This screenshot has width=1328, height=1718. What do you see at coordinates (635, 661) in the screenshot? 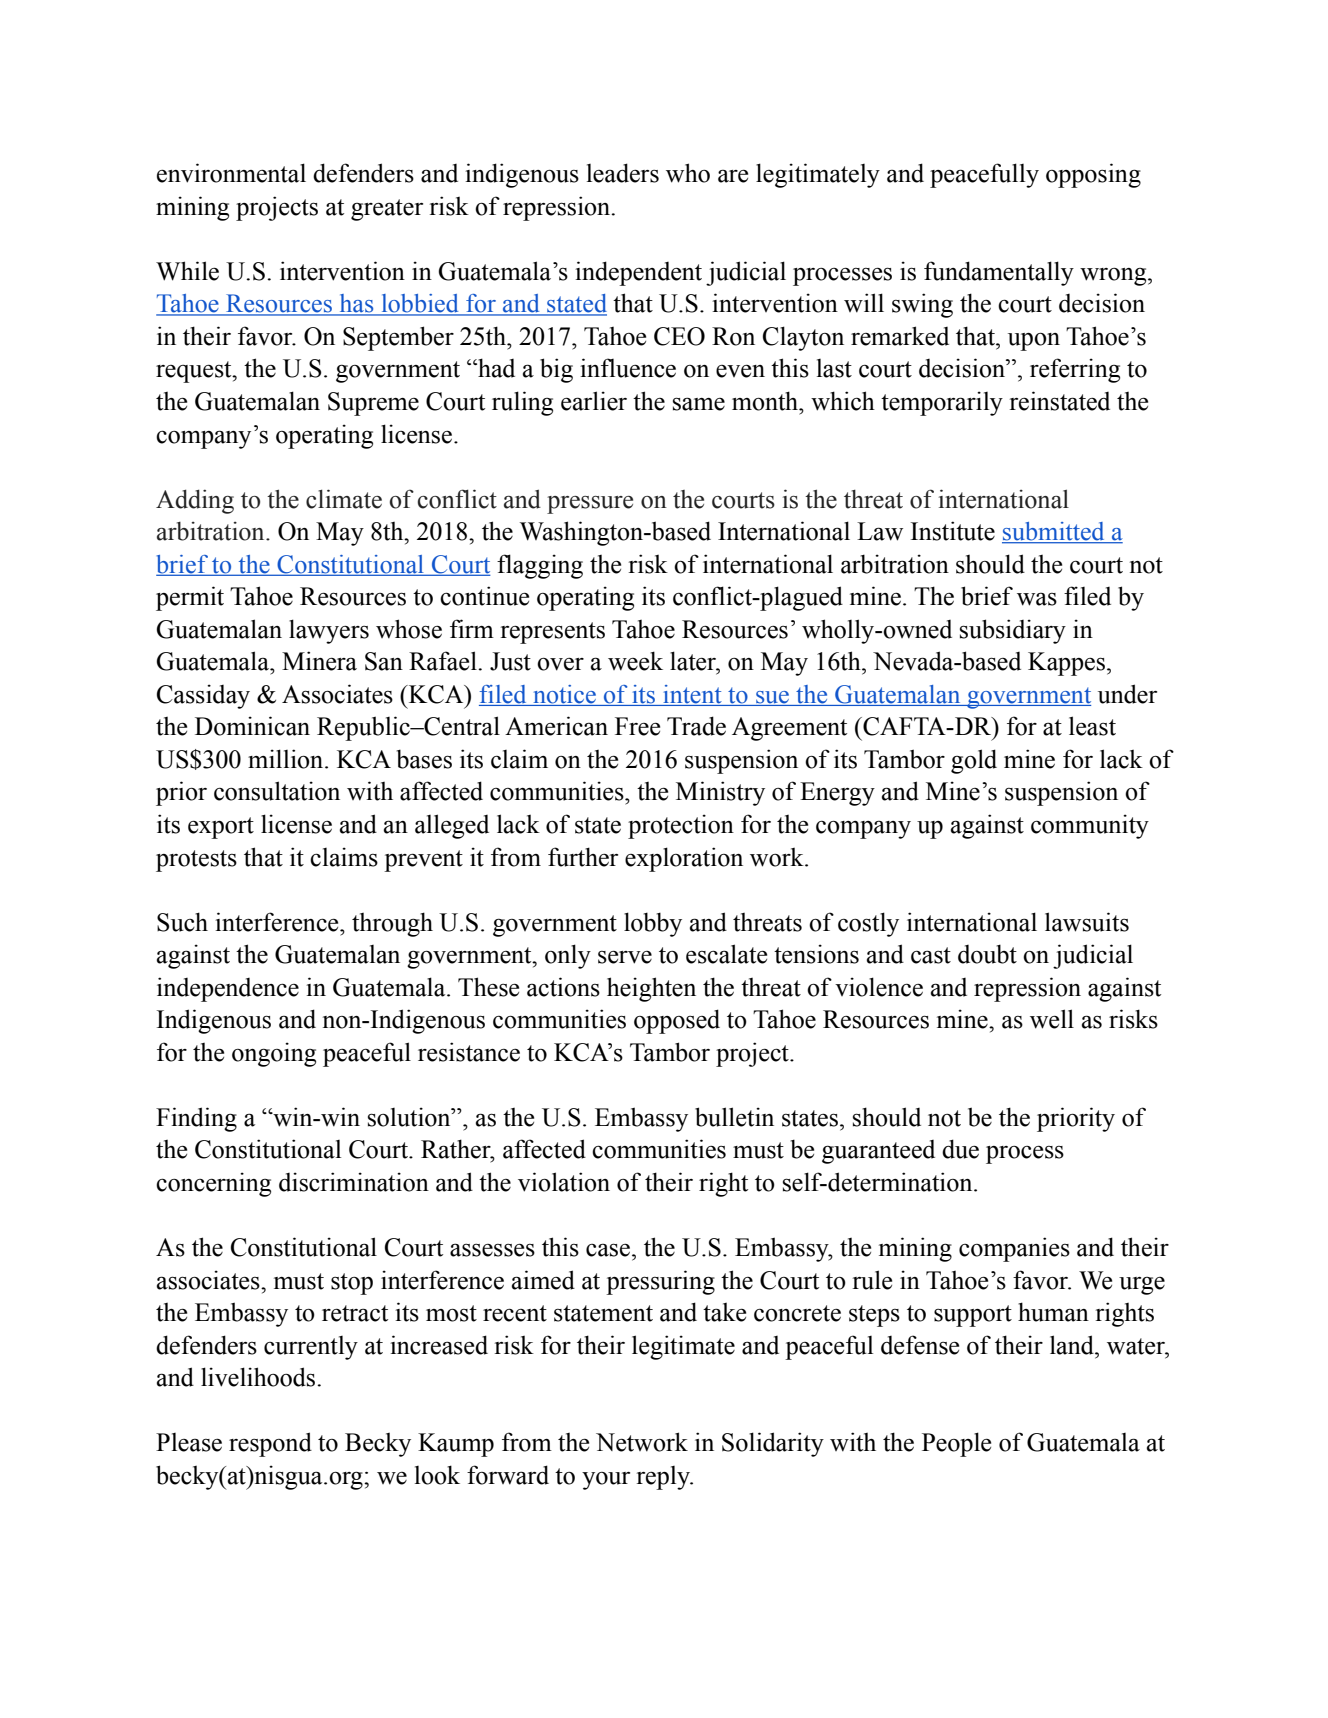
I see `week` at bounding box center [635, 661].
